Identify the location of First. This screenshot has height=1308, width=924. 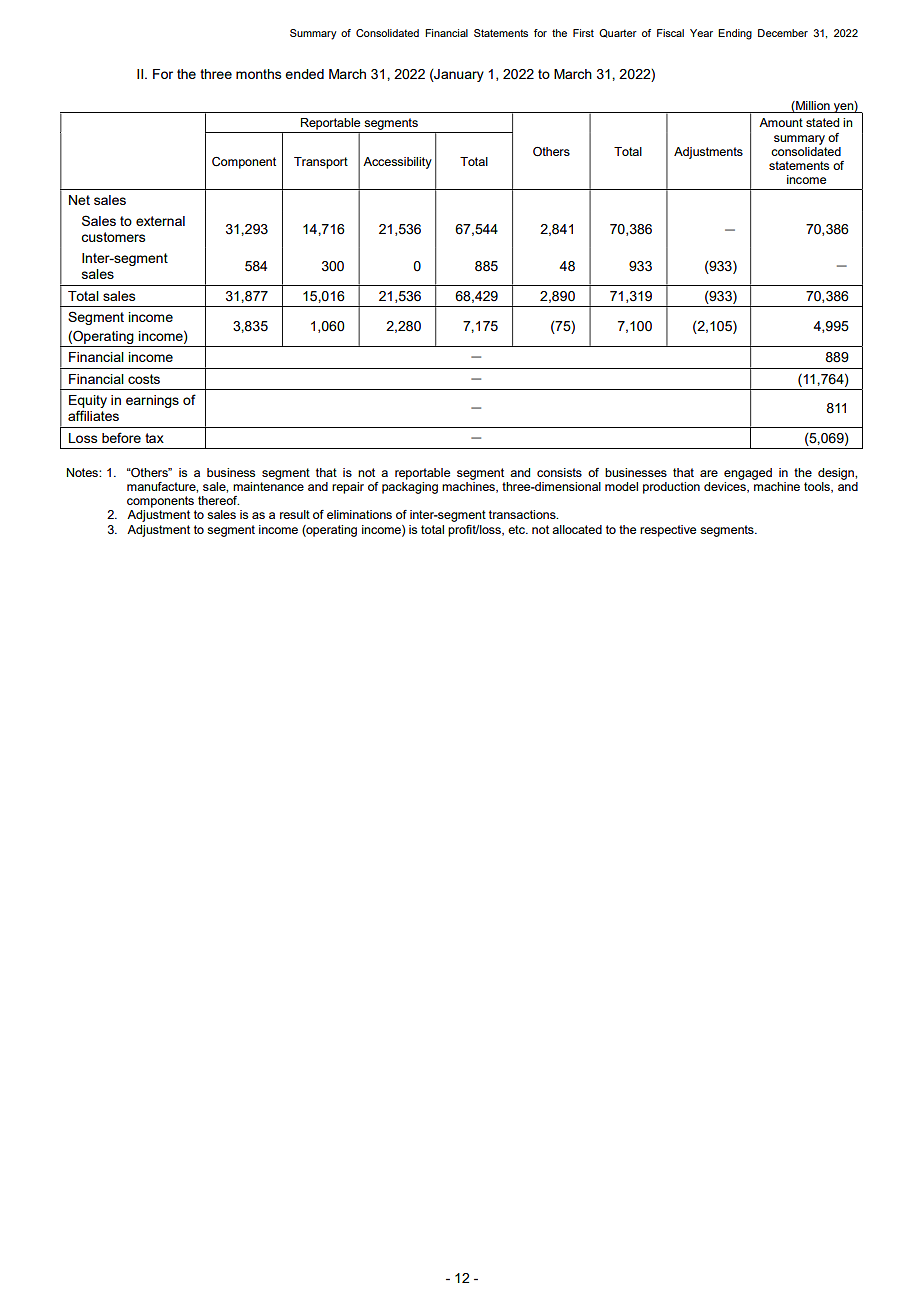
(583, 33).
